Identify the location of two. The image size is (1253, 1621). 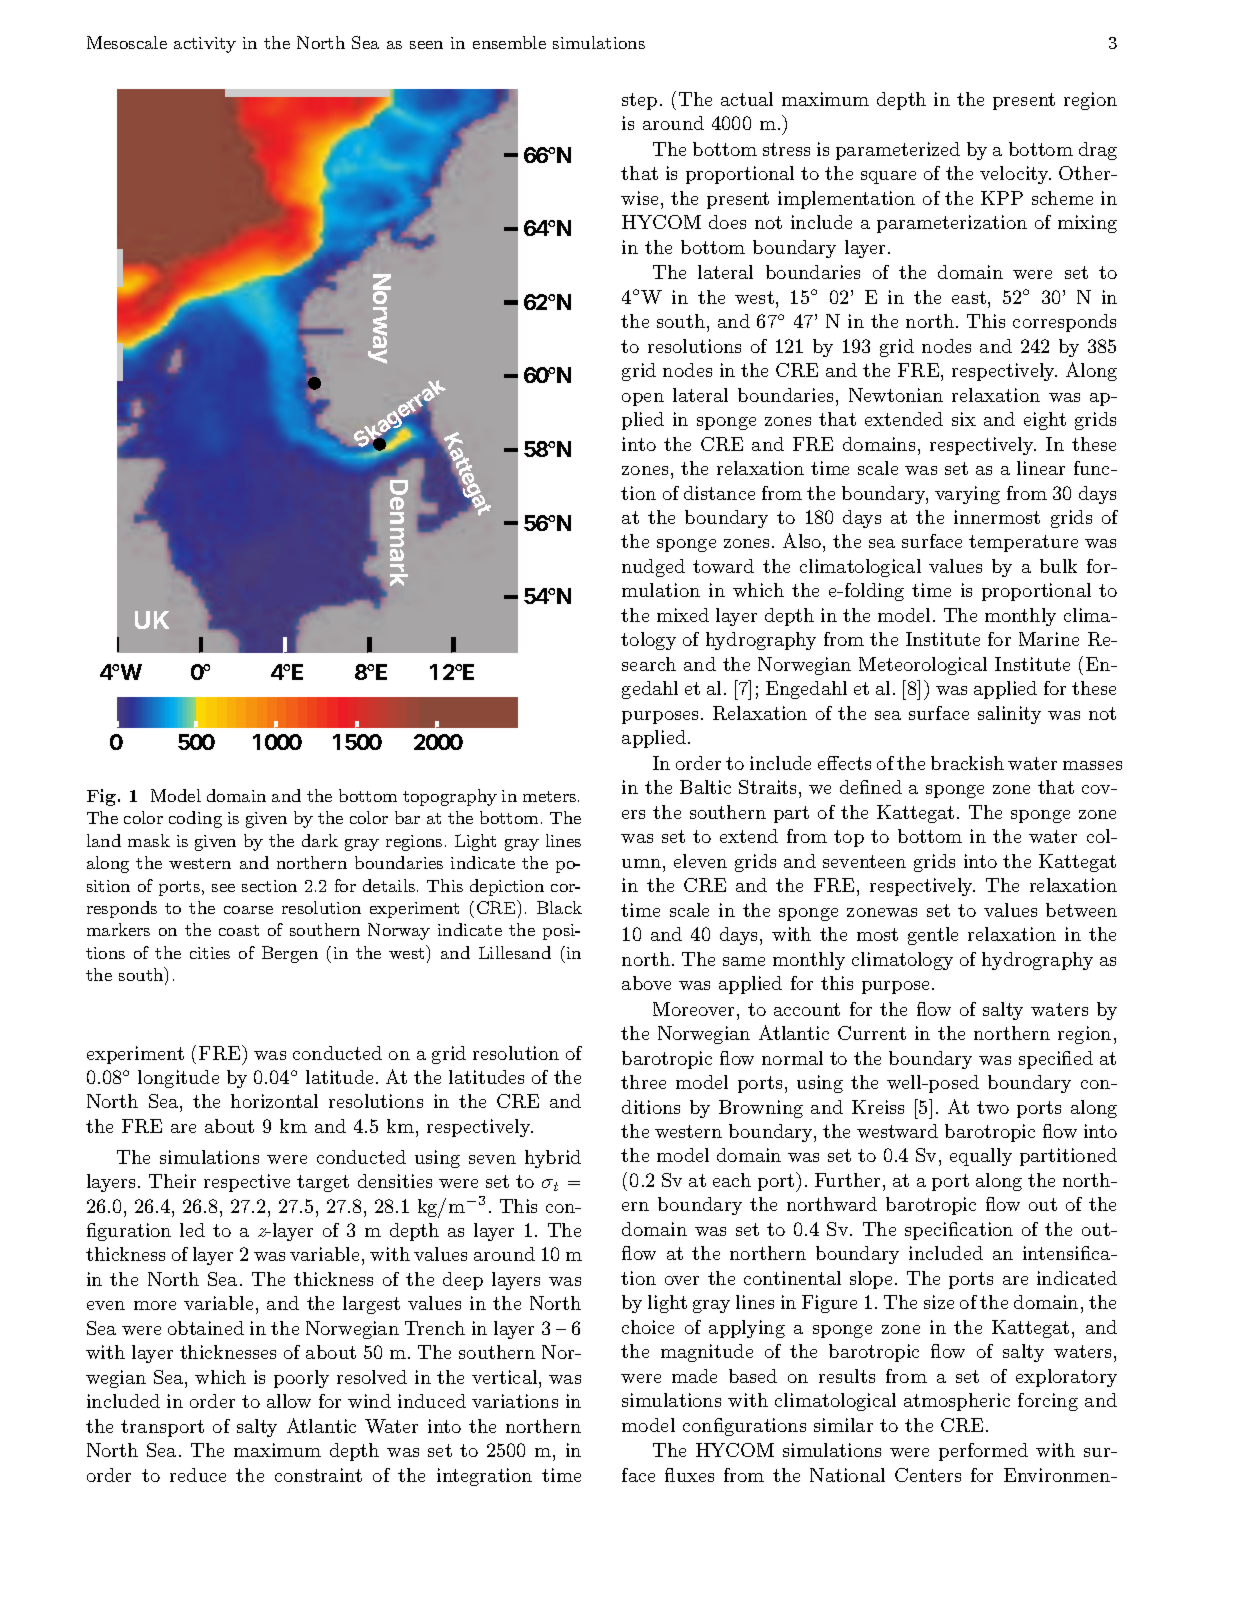
(993, 1107).
